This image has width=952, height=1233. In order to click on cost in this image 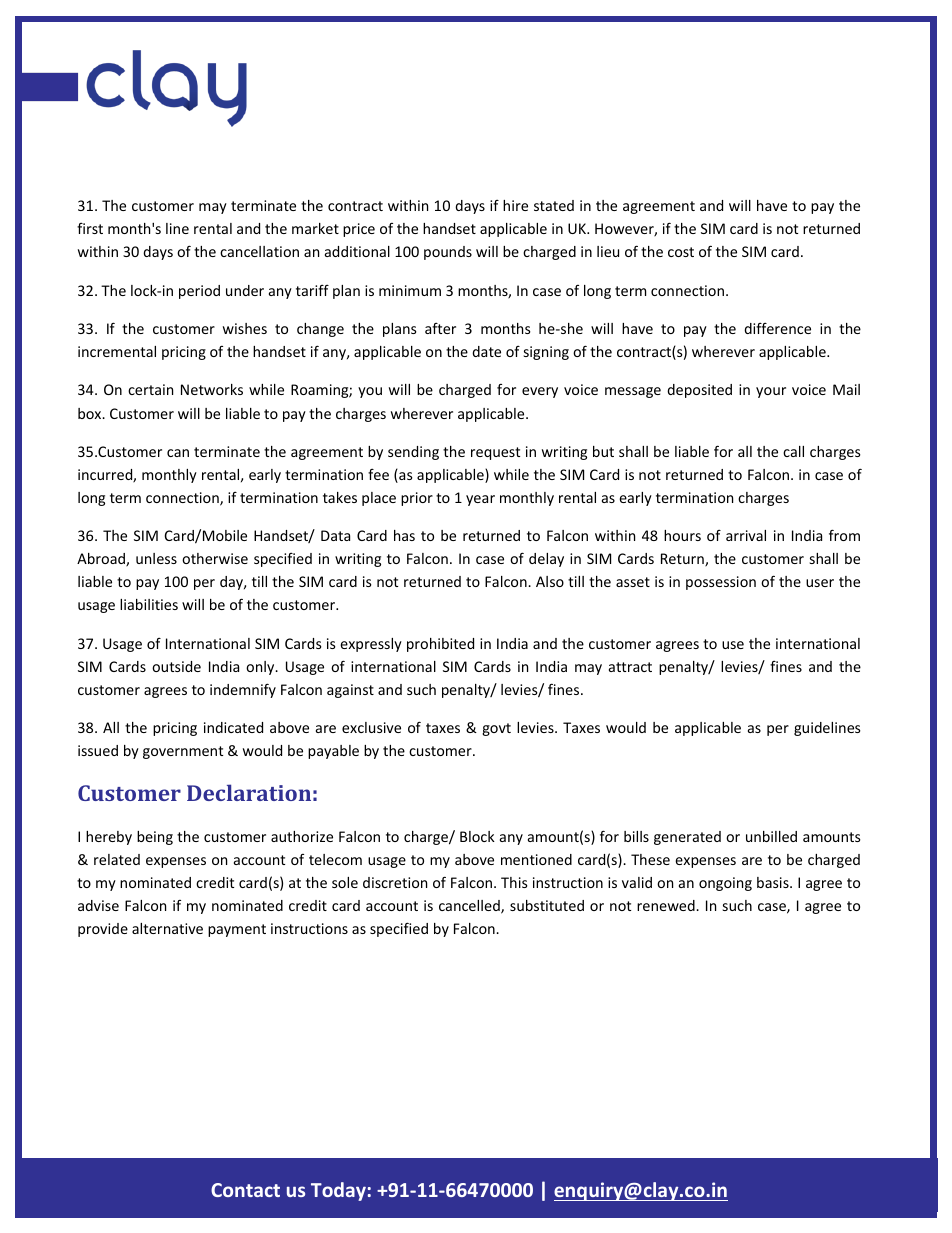, I will do `click(681, 252)`.
